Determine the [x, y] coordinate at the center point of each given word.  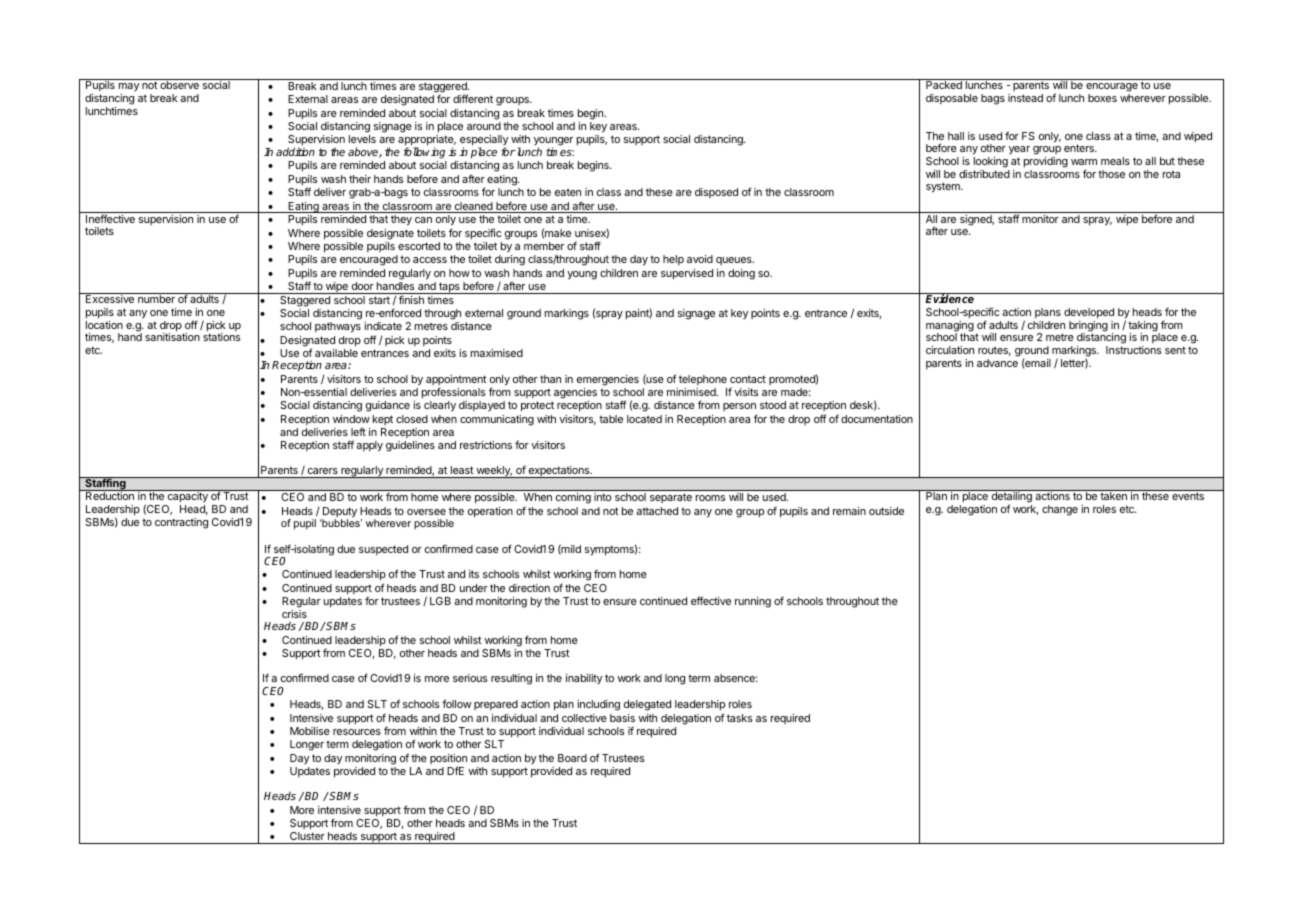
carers [323, 471]
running [753, 602]
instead [1025, 98]
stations [221, 337]
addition [295, 151]
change [1060, 510]
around [484, 126]
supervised [687, 274]
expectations [559, 472]
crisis [294, 614]
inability [584, 679]
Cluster [307, 838]
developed [1089, 313]
